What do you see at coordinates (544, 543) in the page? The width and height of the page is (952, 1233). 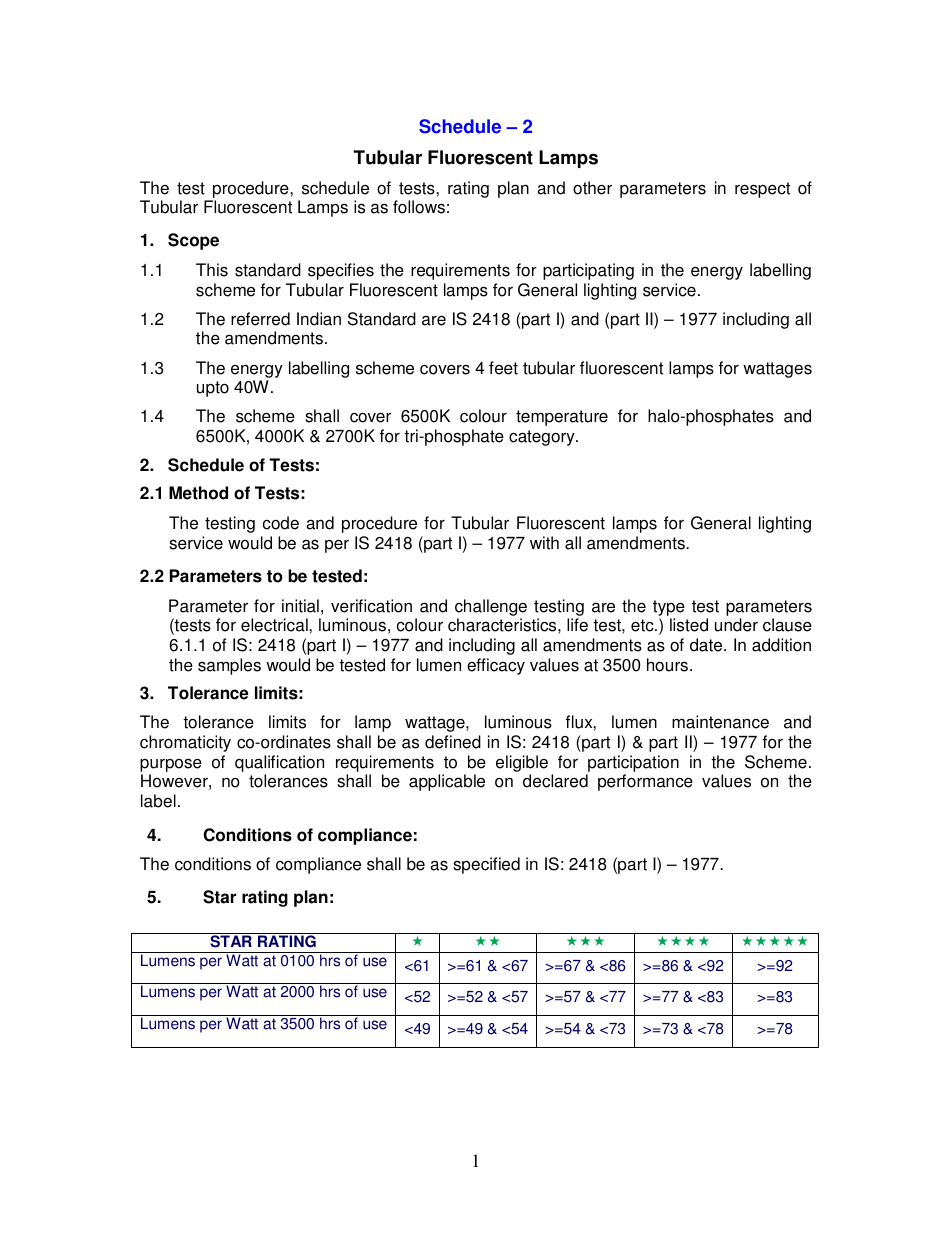 I see `with` at bounding box center [544, 543].
